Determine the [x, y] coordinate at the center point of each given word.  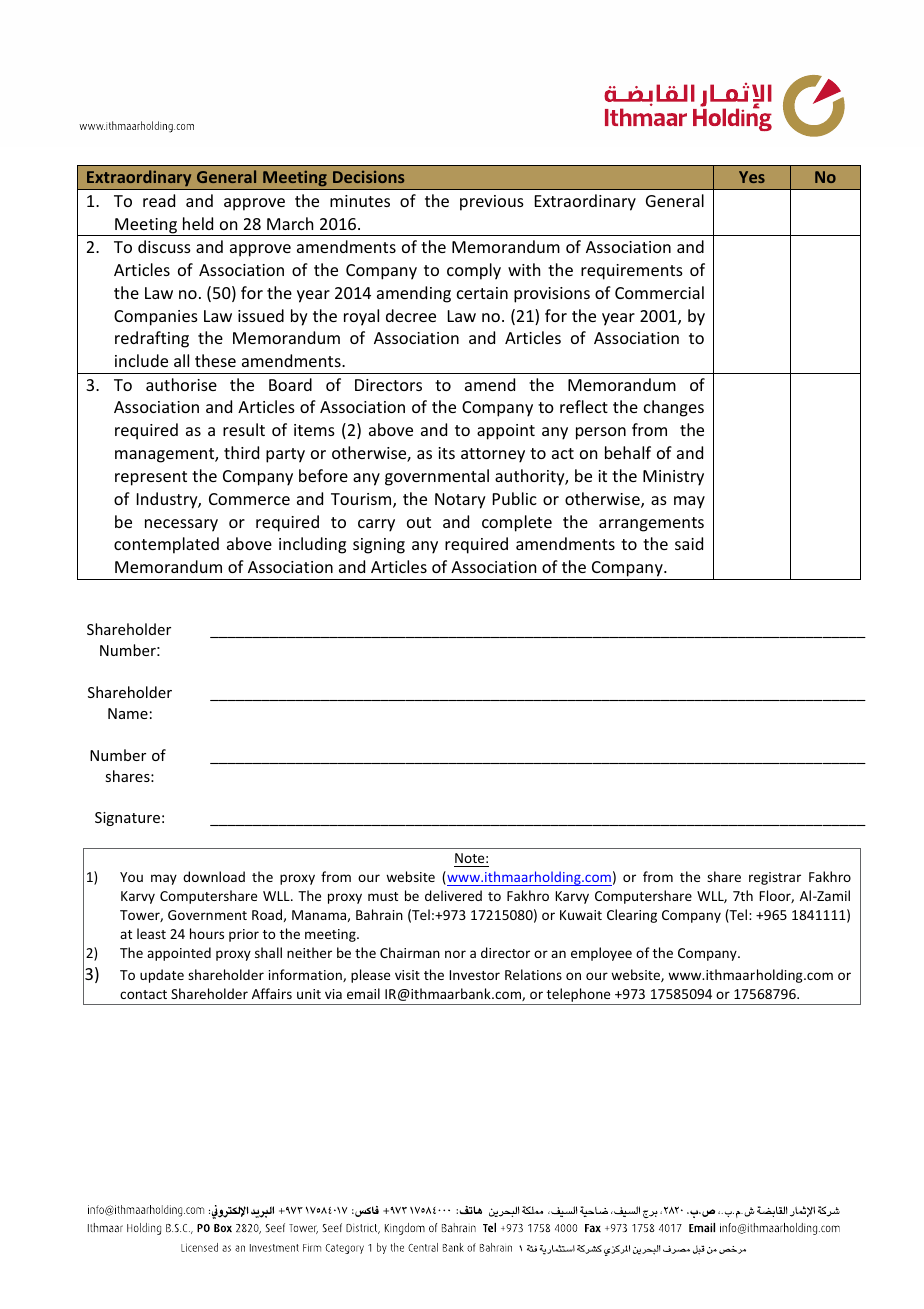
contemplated [166, 545]
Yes [752, 177]
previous [492, 203]
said [689, 543]
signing [379, 546]
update [162, 976]
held [198, 223]
